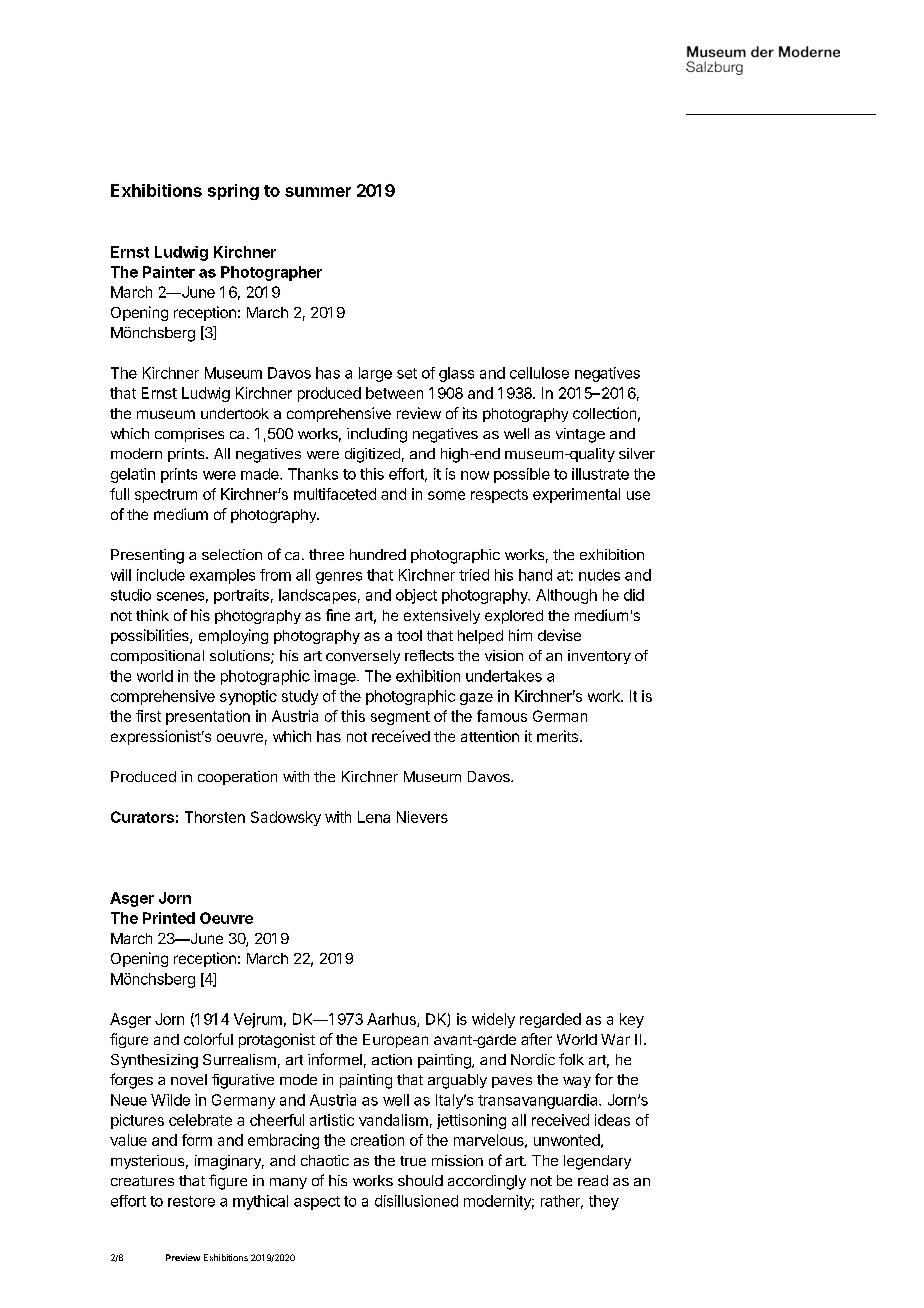 The width and height of the screenshot is (924, 1308). I want to click on Aarhus, so click(392, 1020).
